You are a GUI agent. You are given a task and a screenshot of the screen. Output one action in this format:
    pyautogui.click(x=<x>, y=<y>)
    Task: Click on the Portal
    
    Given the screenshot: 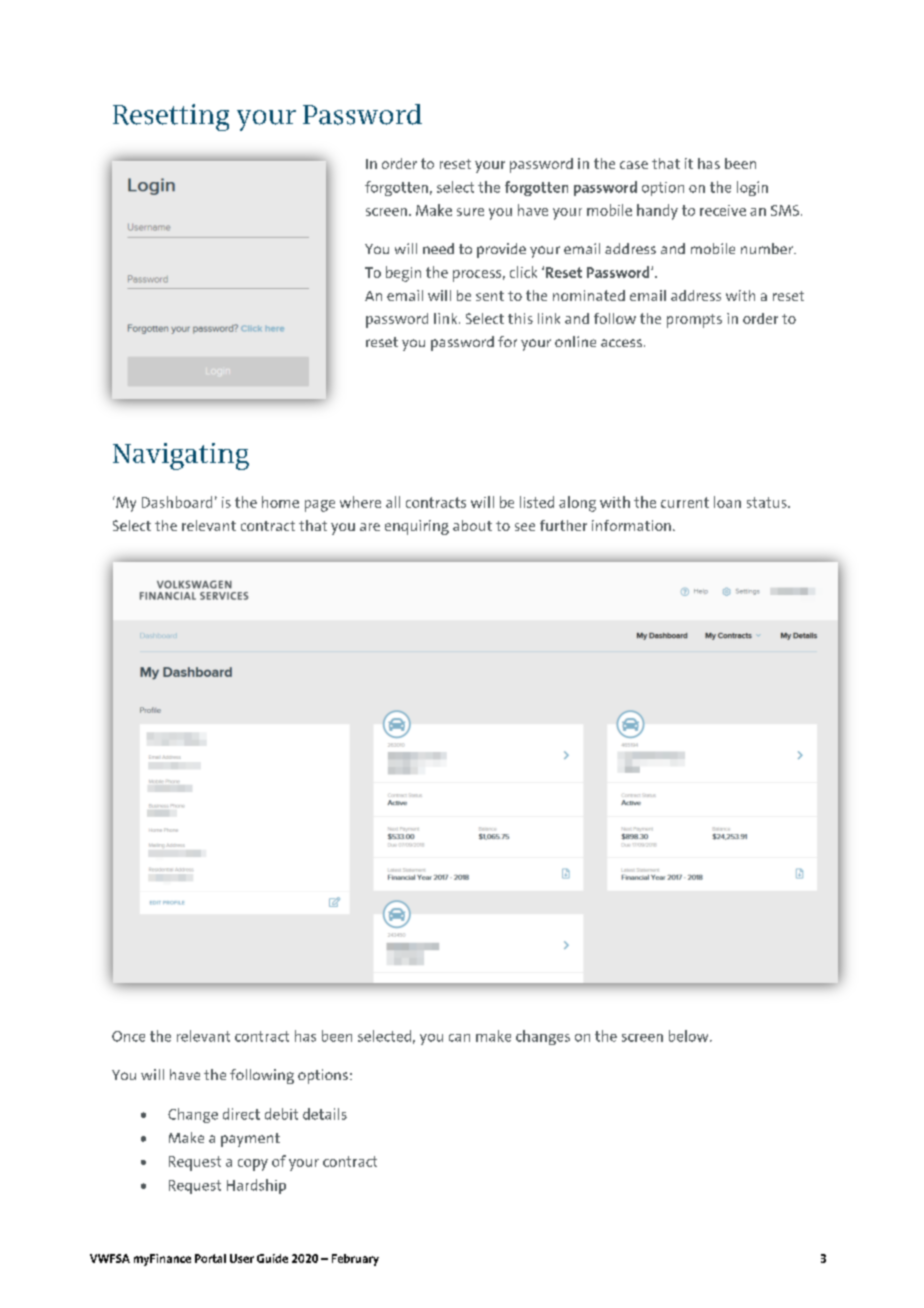 What is the action you would take?
    pyautogui.click(x=210, y=1258)
